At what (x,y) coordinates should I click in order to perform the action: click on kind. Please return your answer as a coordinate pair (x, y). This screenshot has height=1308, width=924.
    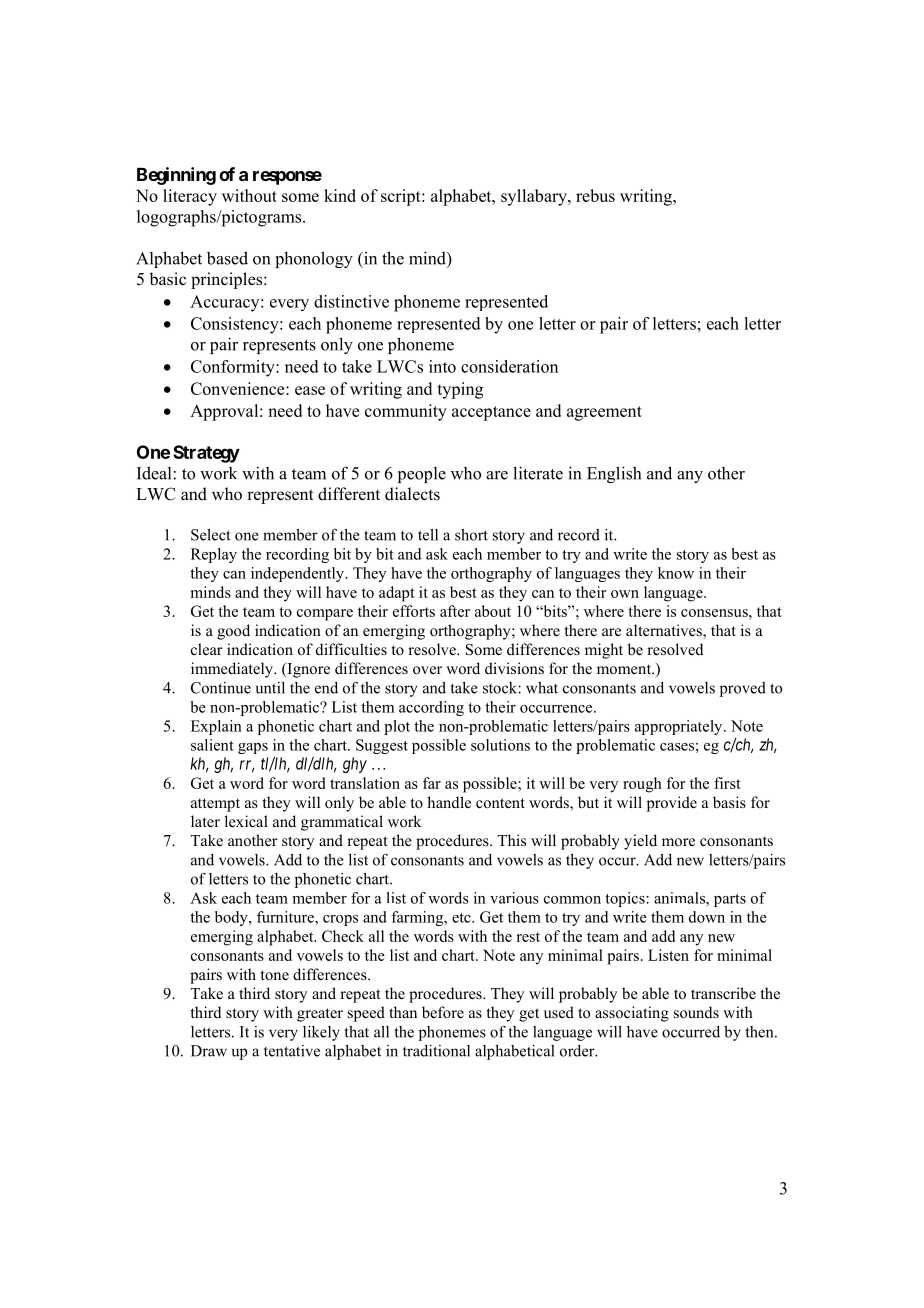
    Looking at the image, I should click on (340, 195).
